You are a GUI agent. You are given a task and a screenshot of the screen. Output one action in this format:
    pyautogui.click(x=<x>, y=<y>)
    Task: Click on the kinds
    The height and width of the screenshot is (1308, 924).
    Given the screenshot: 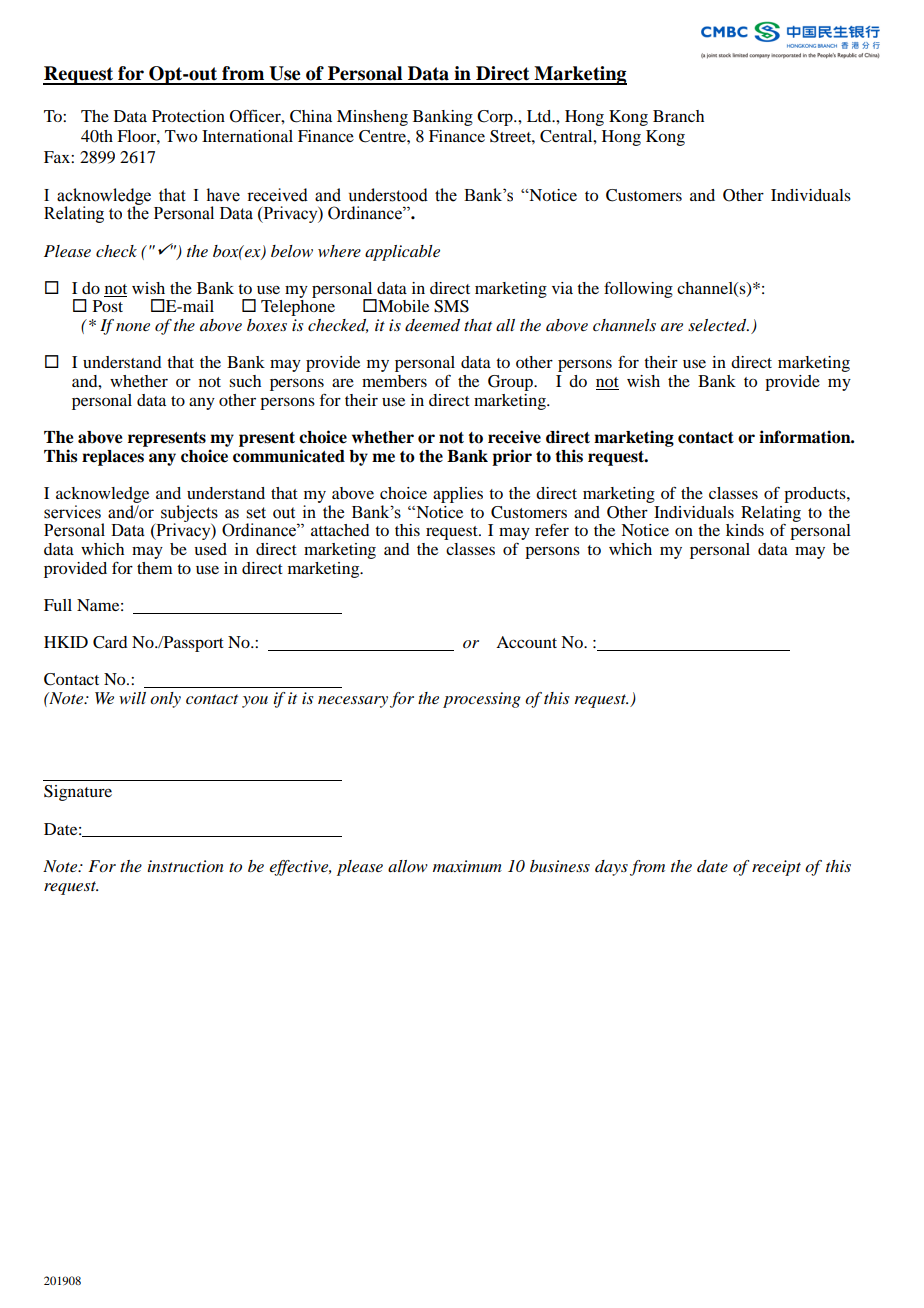 What is the action you would take?
    pyautogui.click(x=745, y=530)
